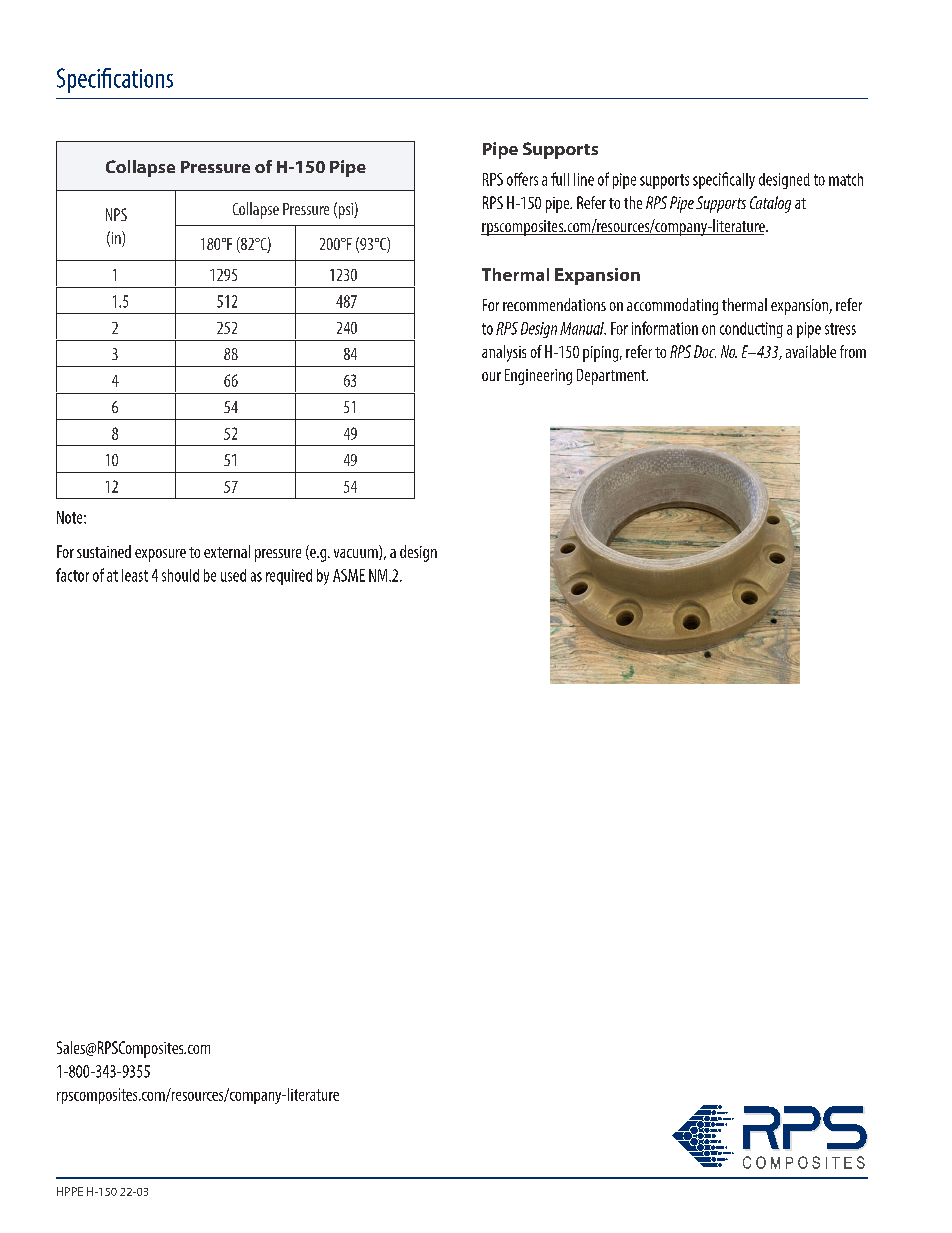 The image size is (952, 1233). I want to click on NPS, so click(116, 214).
